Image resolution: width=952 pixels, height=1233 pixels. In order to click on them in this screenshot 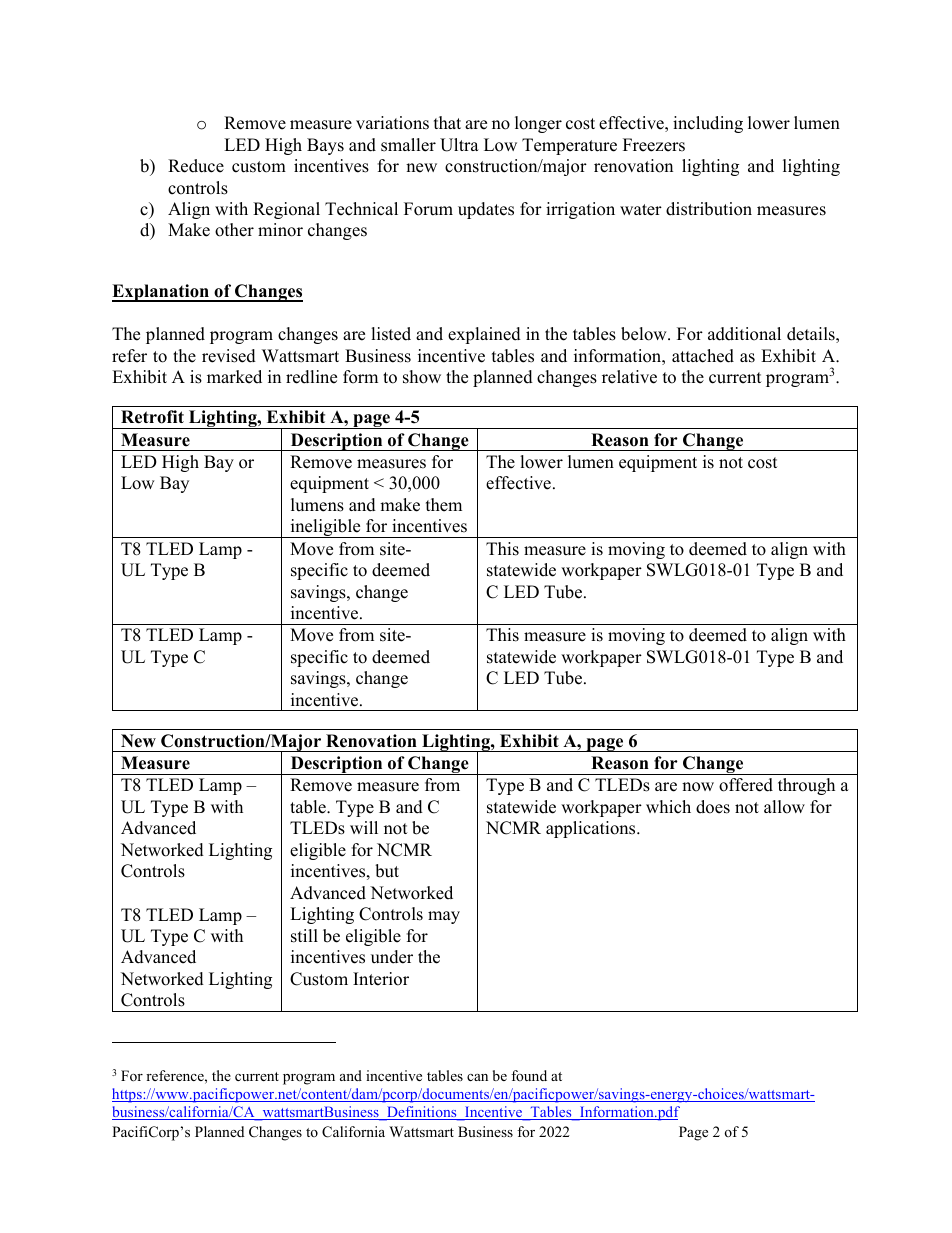, I will do `click(444, 505)`.
